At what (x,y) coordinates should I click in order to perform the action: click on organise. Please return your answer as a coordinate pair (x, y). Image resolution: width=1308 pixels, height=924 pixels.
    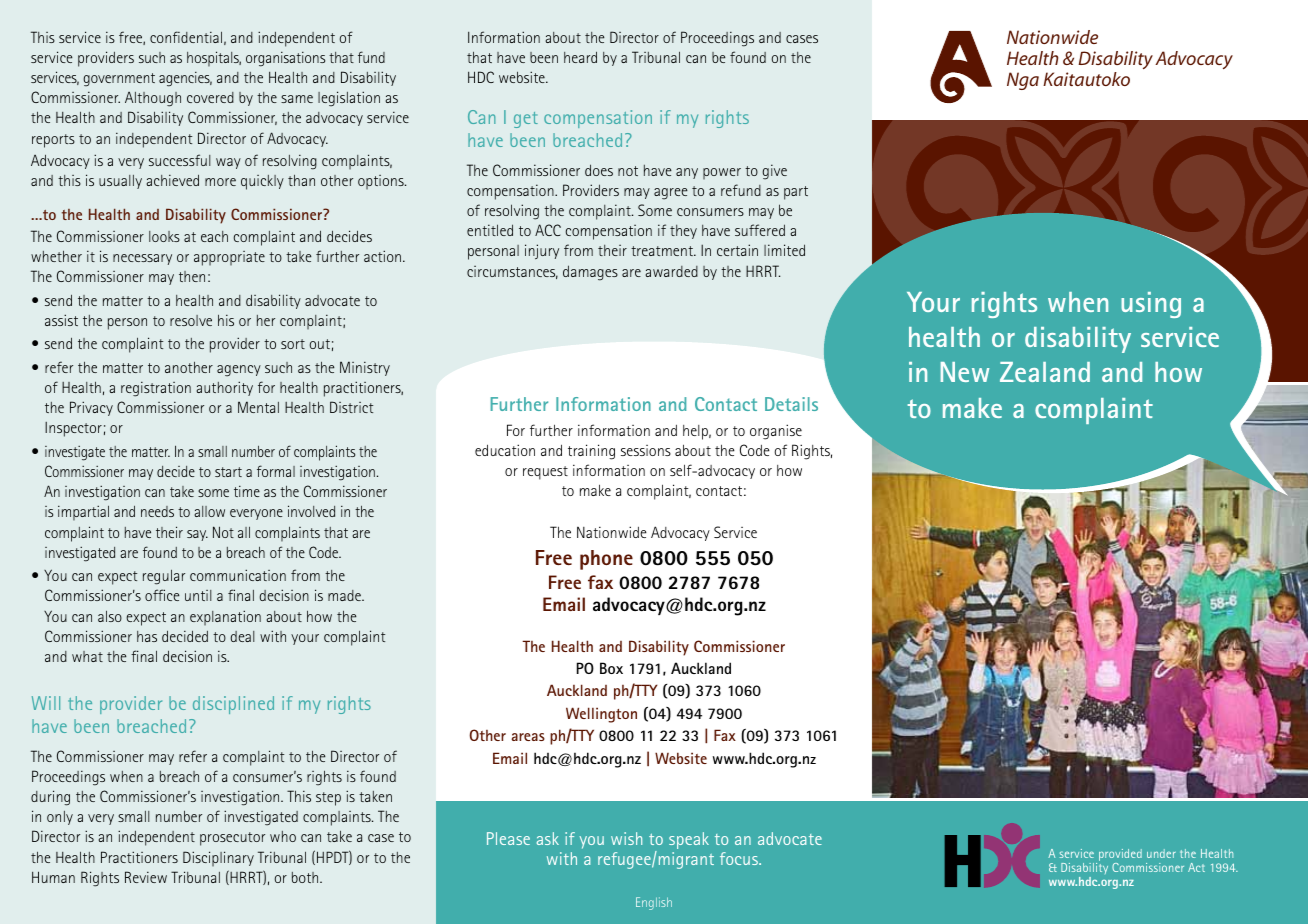
    Looking at the image, I should click on (776, 432).
